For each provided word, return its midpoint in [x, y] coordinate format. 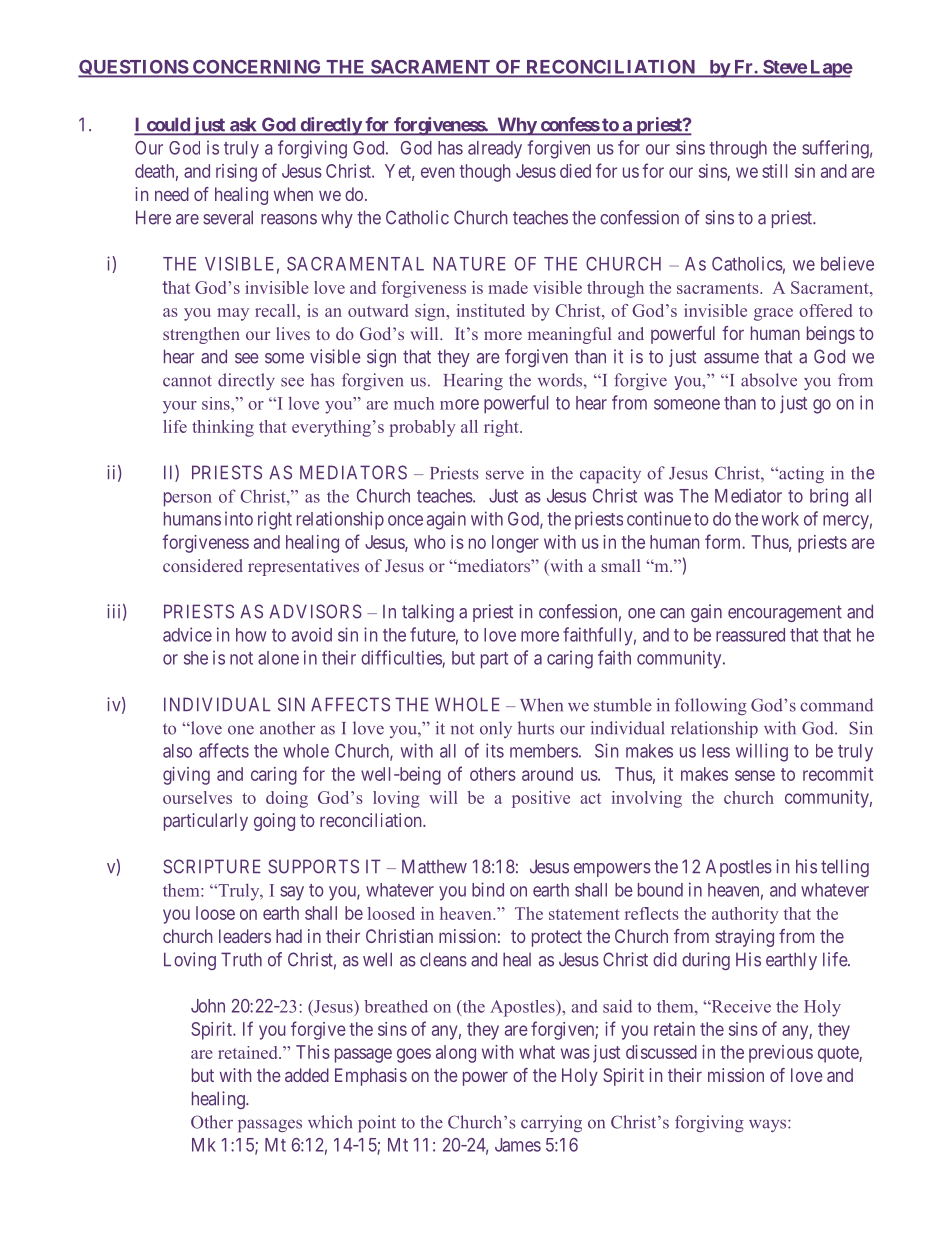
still [774, 171]
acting [800, 474]
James [518, 1145]
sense [755, 775]
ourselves [197, 797]
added [307, 1075]
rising [236, 173]
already [495, 150]
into [239, 518]
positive [541, 799]
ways [769, 1125]
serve [505, 475]
